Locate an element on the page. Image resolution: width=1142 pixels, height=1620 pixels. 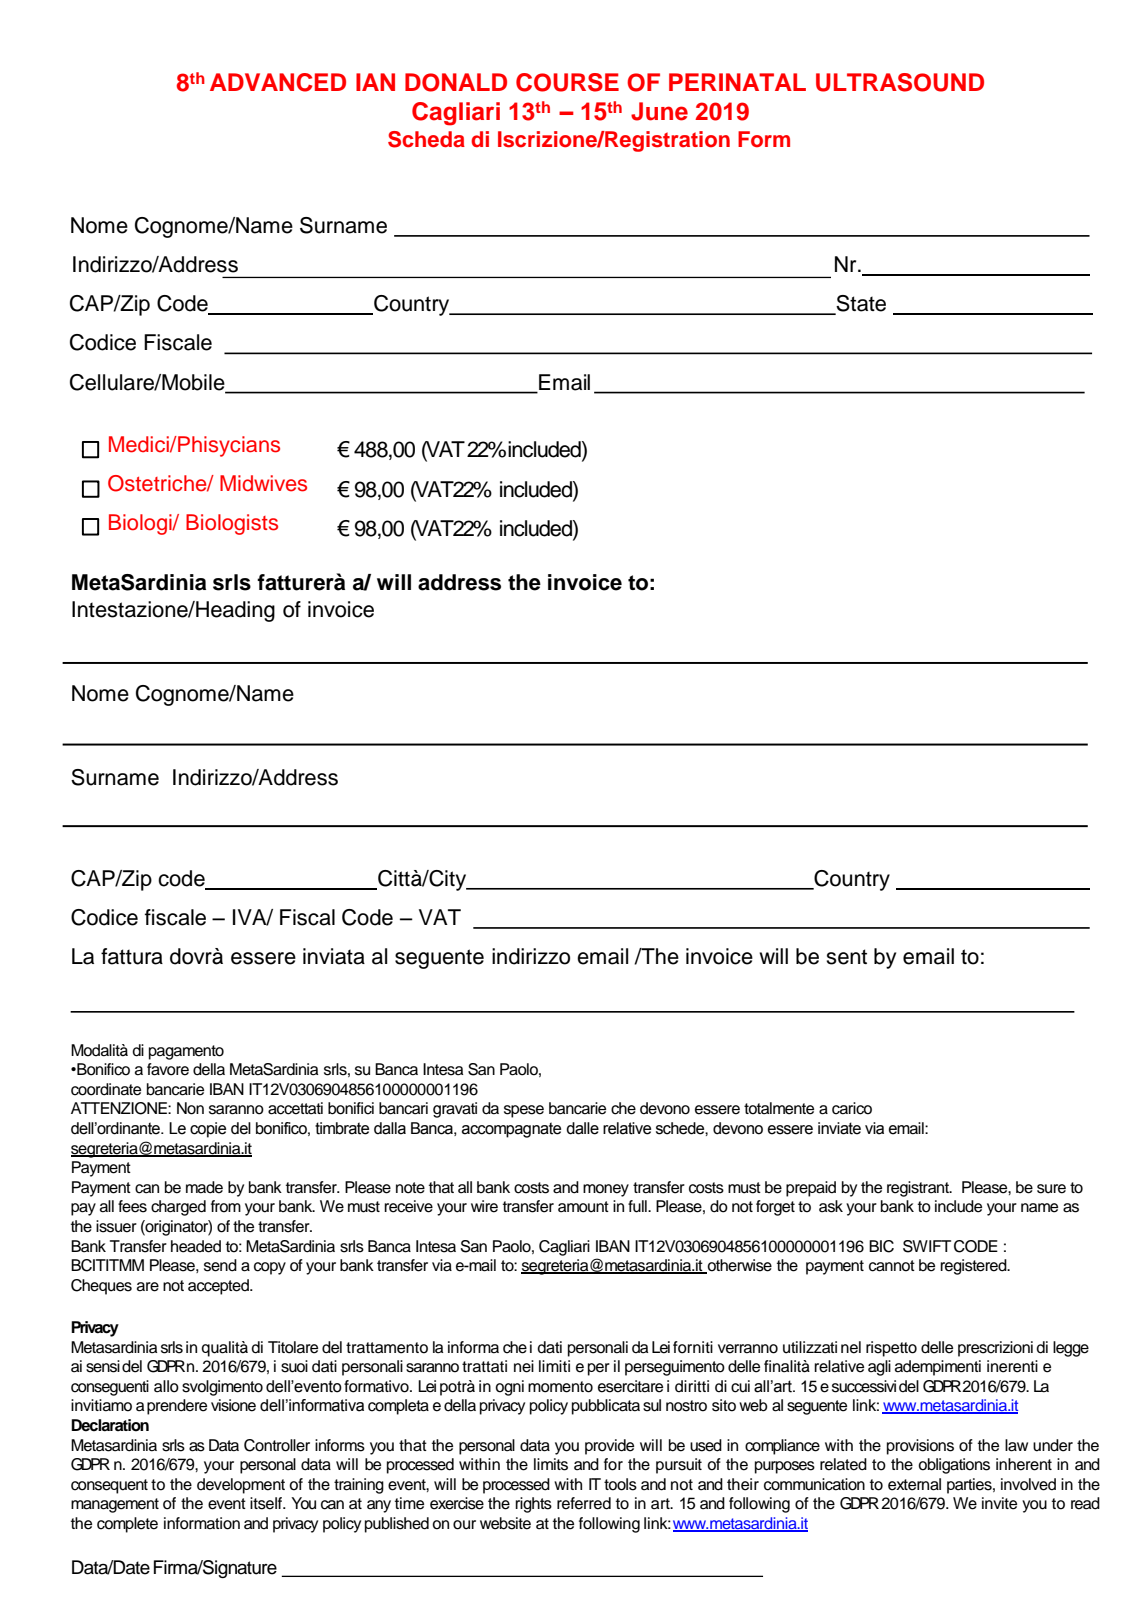
Non is located at coordinates (190, 1108).
